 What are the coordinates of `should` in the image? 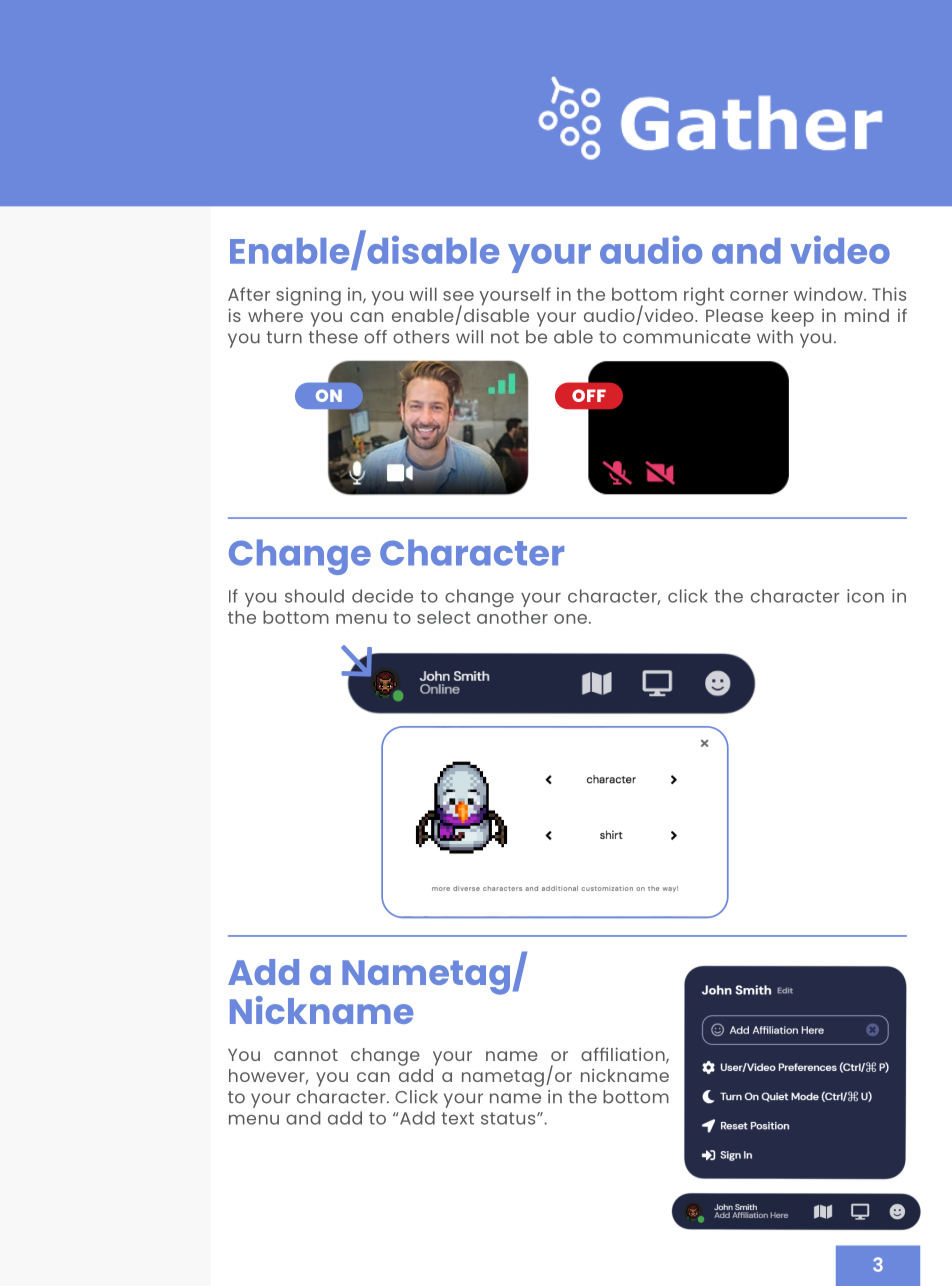 It's located at (314, 596).
